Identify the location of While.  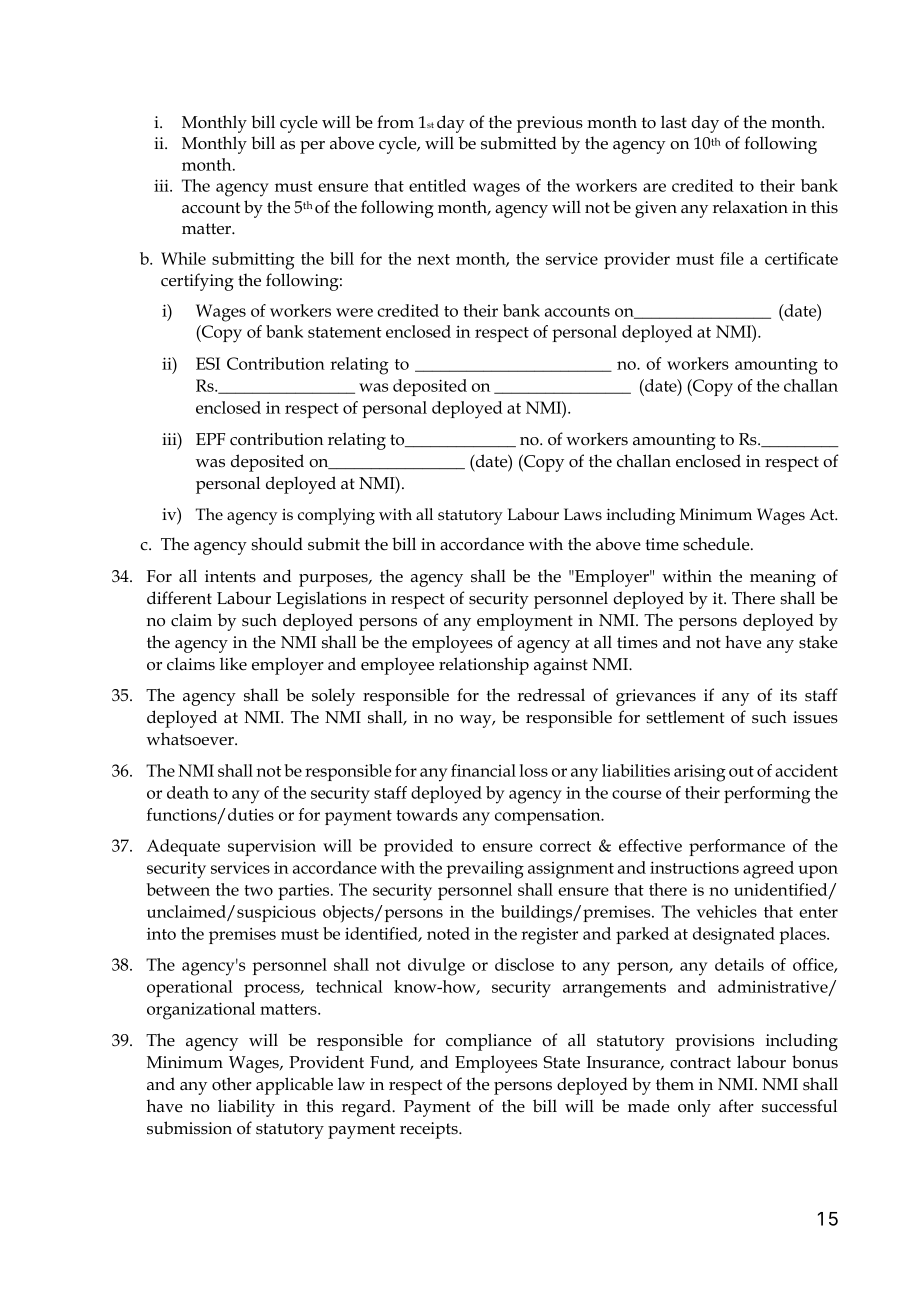
(183, 258).
